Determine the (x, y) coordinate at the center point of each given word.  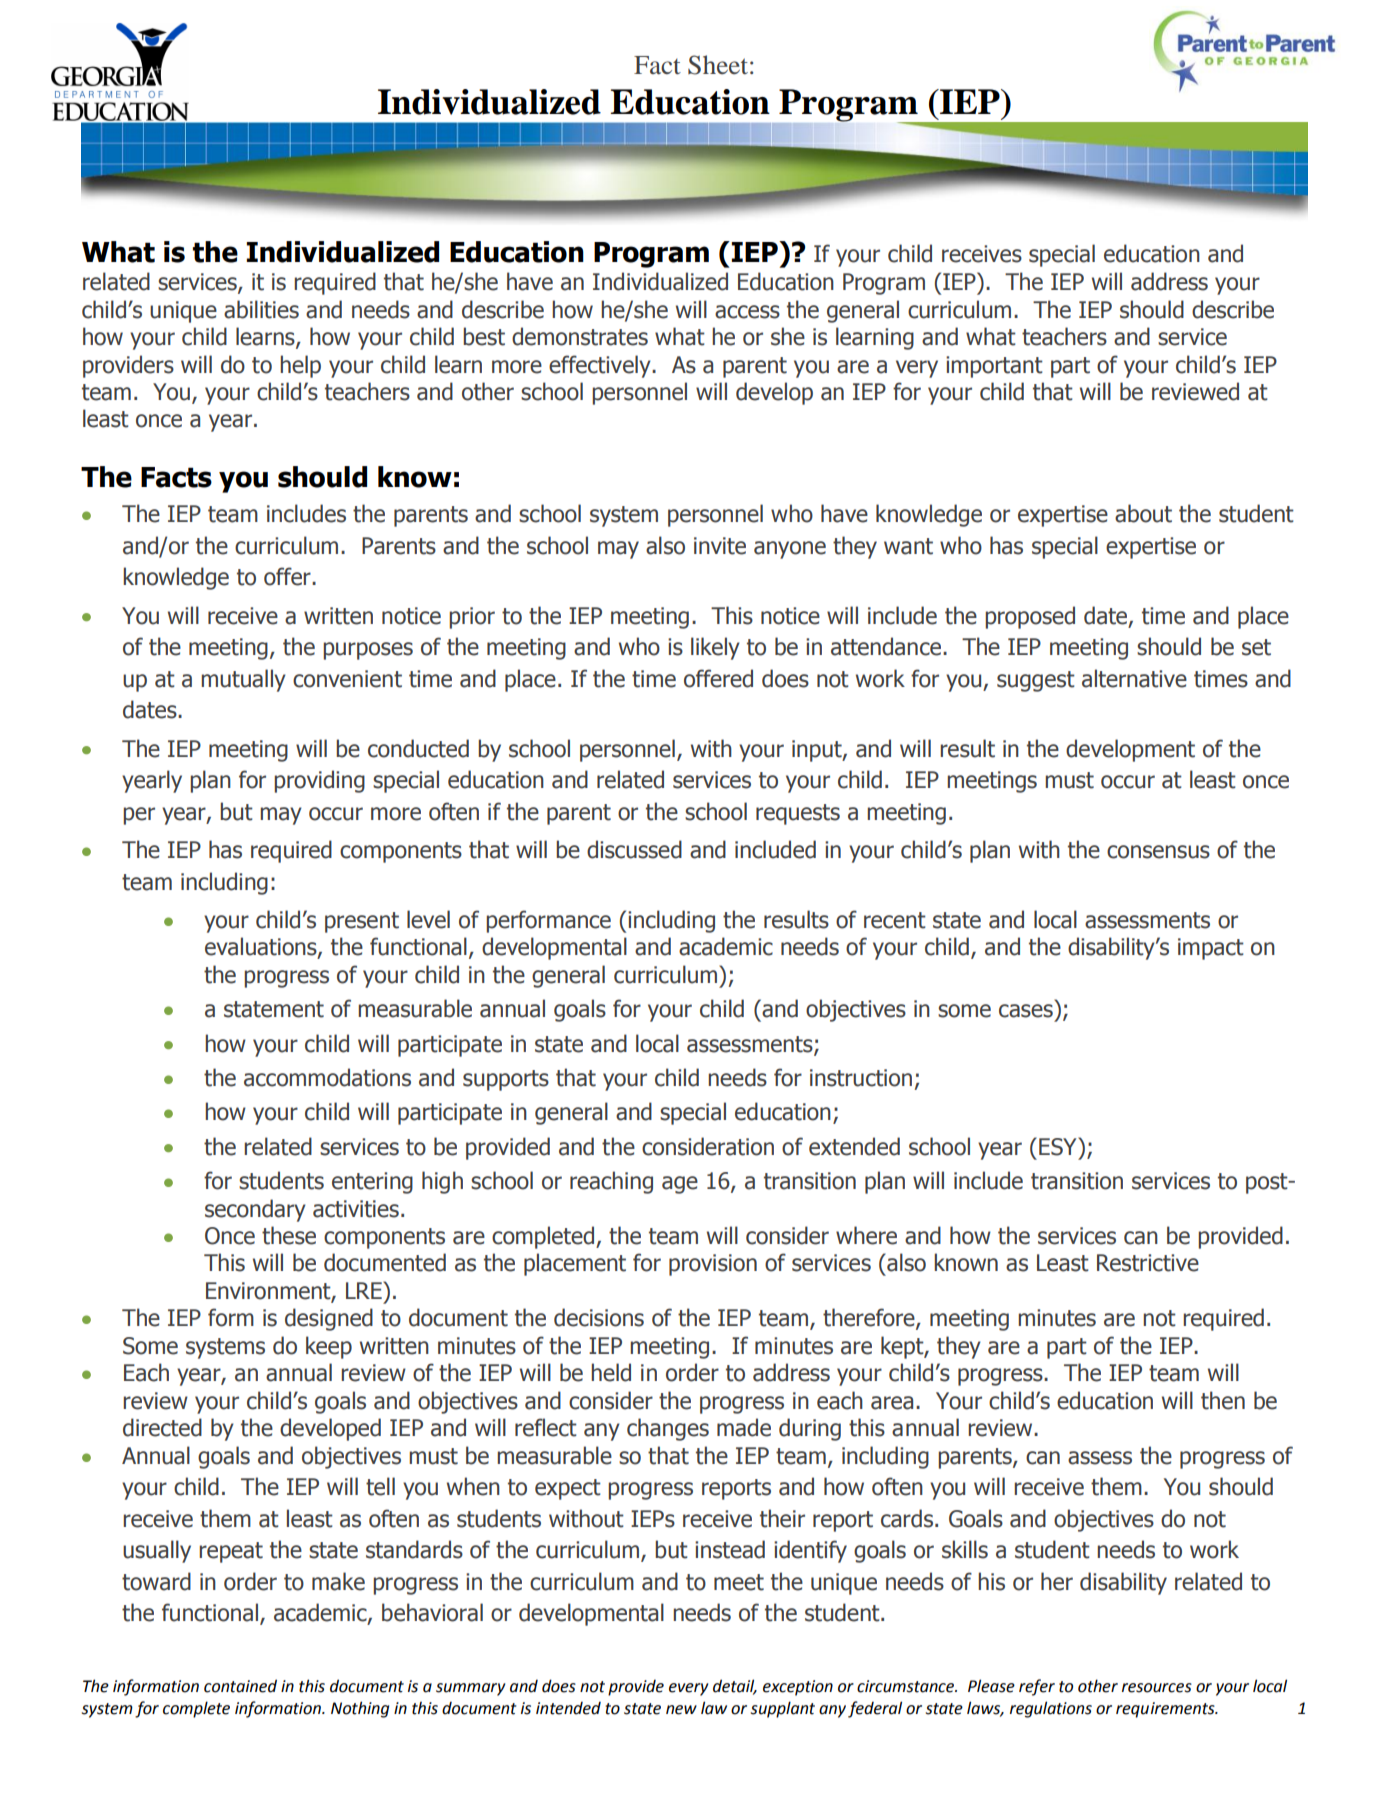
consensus (1158, 852)
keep (329, 1347)
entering (372, 1183)
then (1223, 1400)
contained (240, 1686)
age (680, 1185)
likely (715, 648)
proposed (1030, 617)
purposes (368, 651)
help (300, 366)
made (744, 1427)
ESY (1059, 1146)
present (362, 922)
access (747, 312)
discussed (634, 849)
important (994, 367)
